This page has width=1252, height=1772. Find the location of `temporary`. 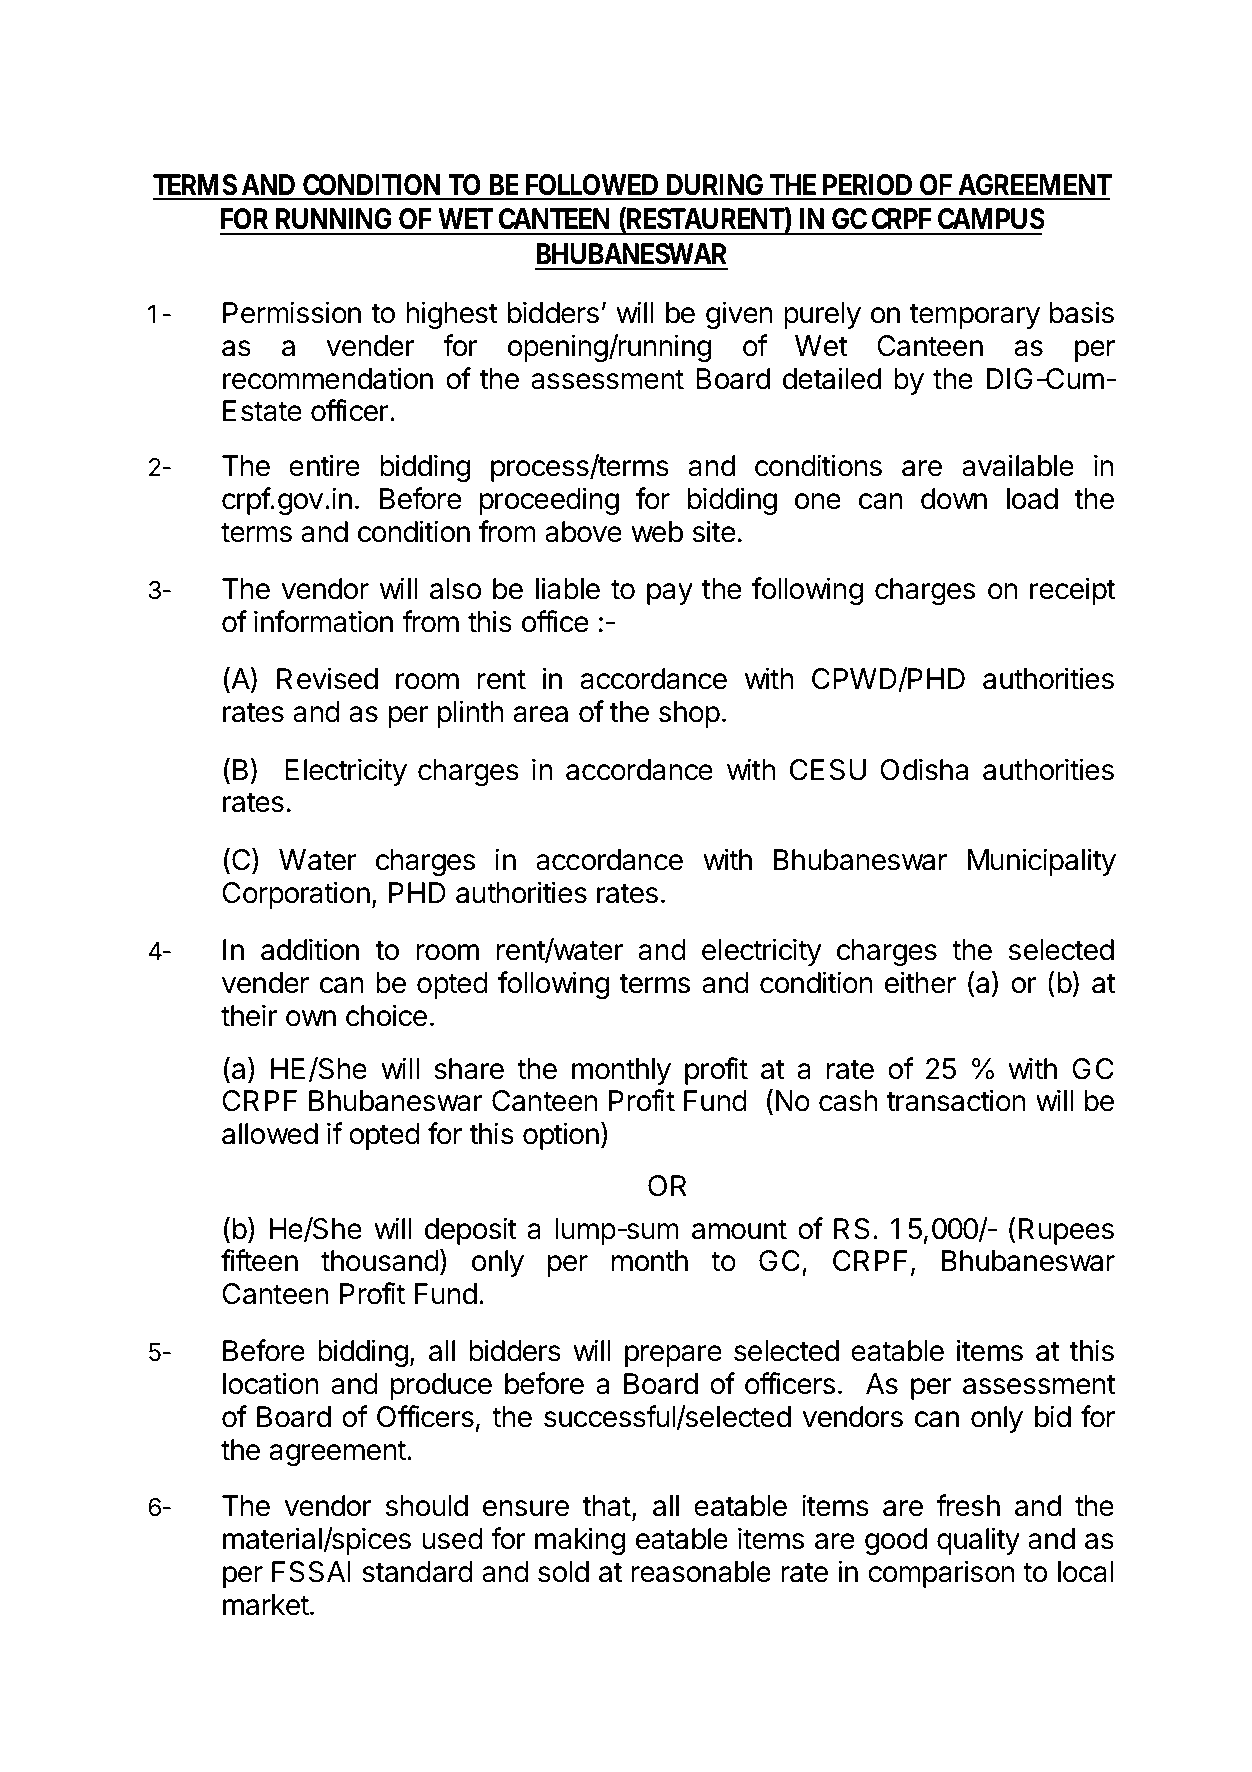

temporary is located at coordinates (975, 316).
